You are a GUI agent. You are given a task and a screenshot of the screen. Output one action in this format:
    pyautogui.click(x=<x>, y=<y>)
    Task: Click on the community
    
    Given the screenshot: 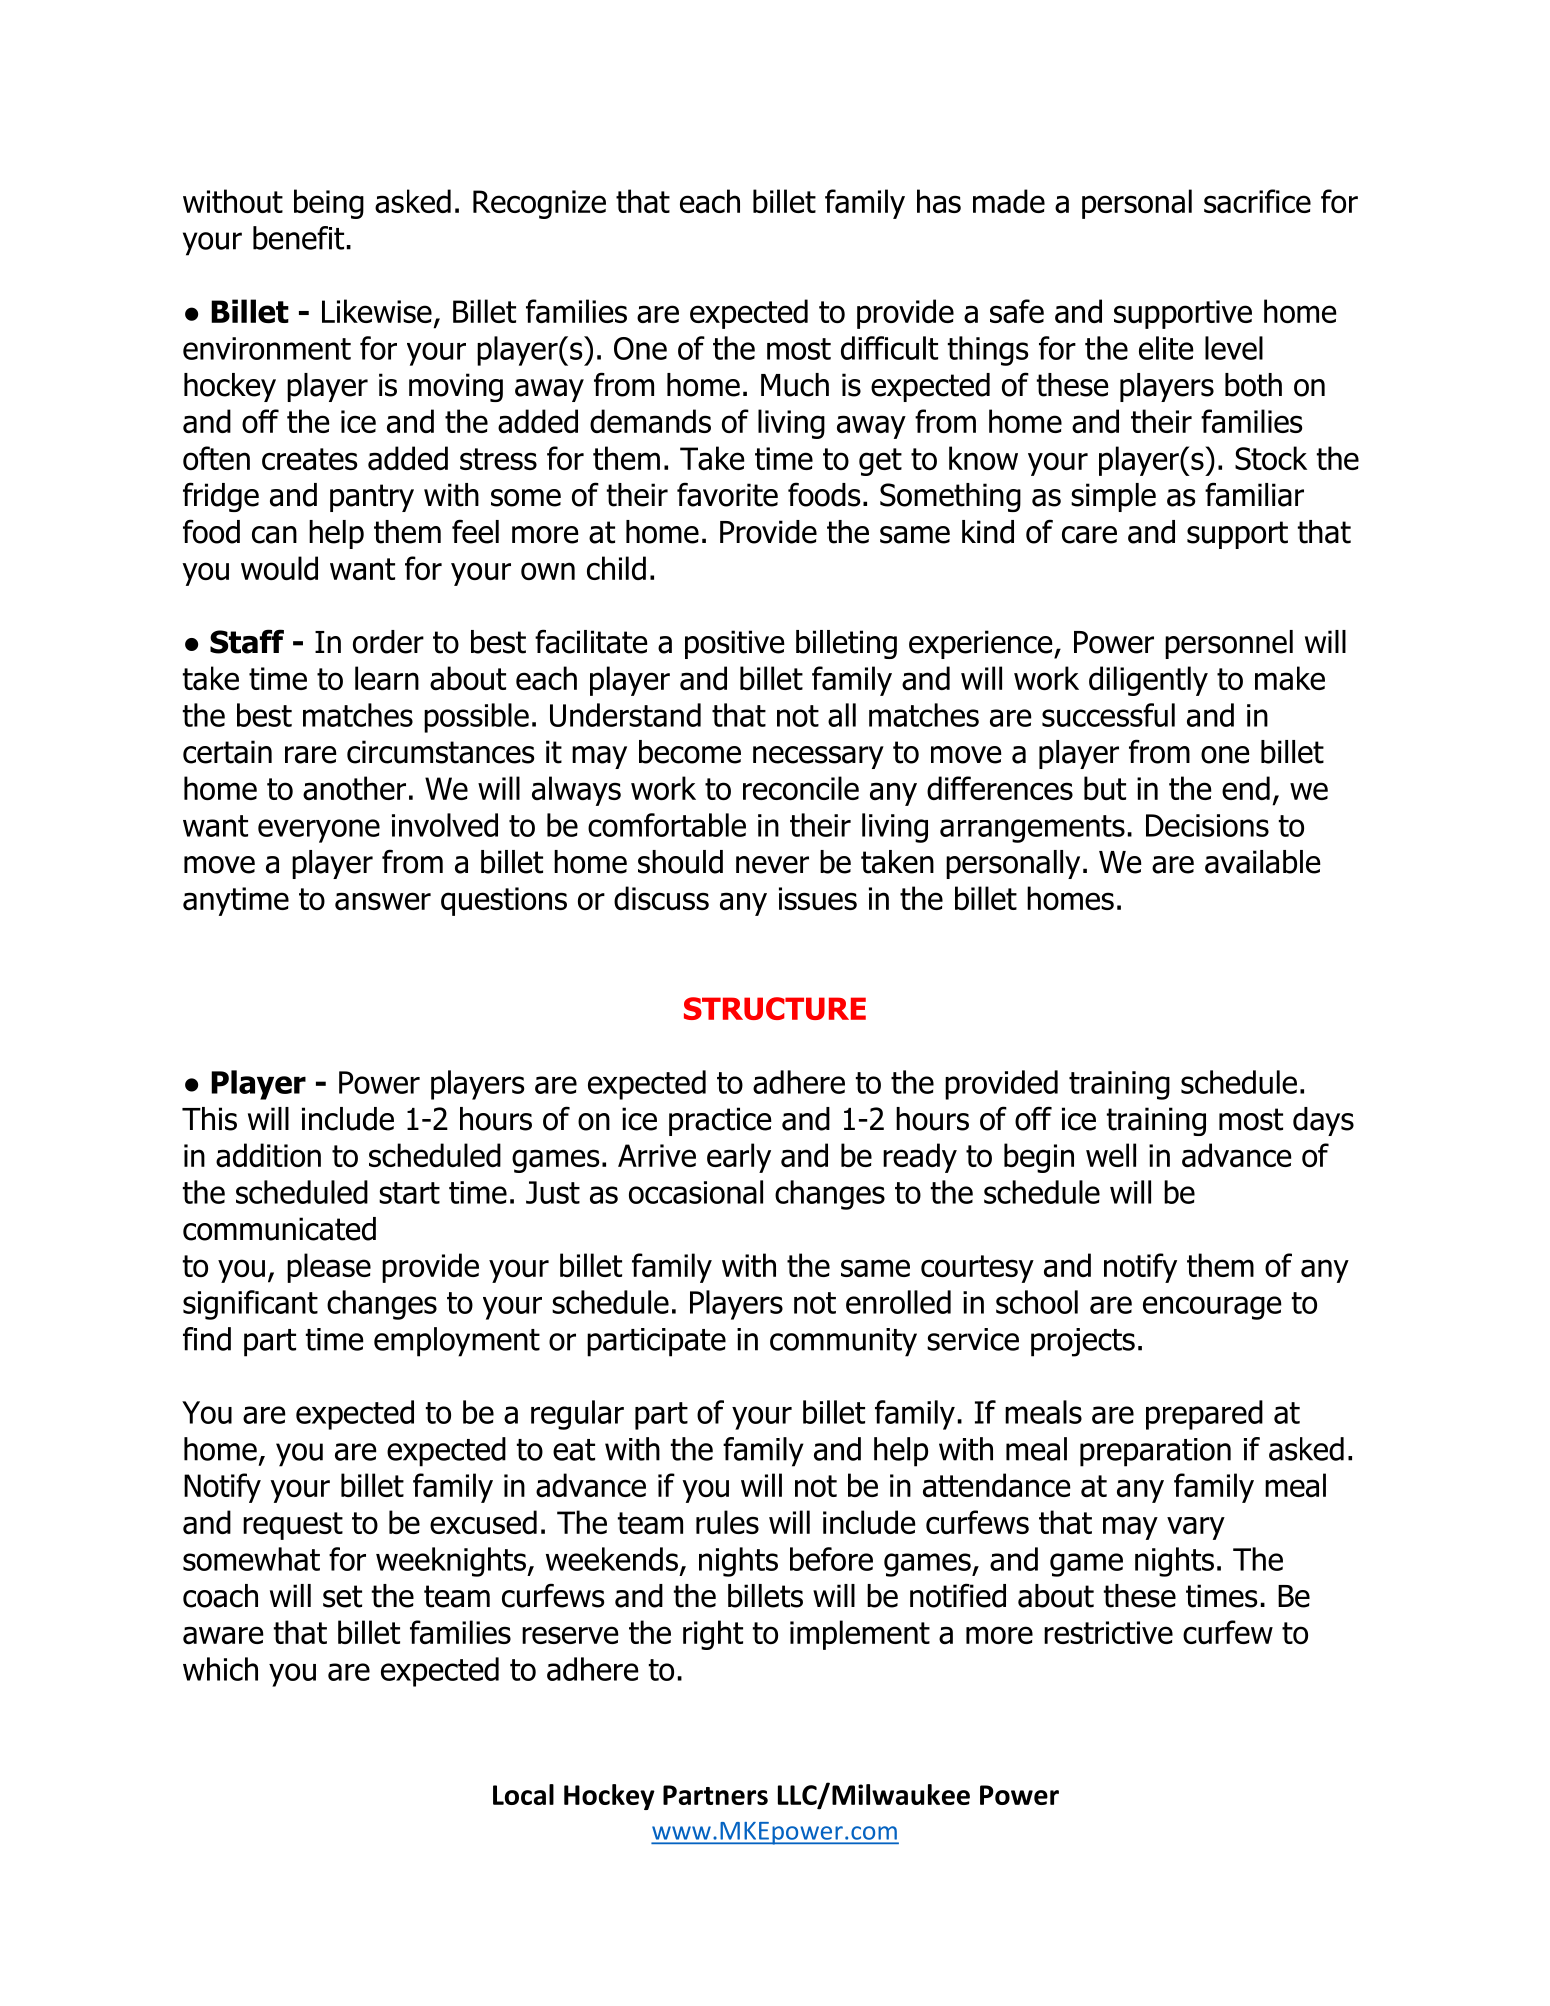 What is the action you would take?
    pyautogui.click(x=843, y=1342)
